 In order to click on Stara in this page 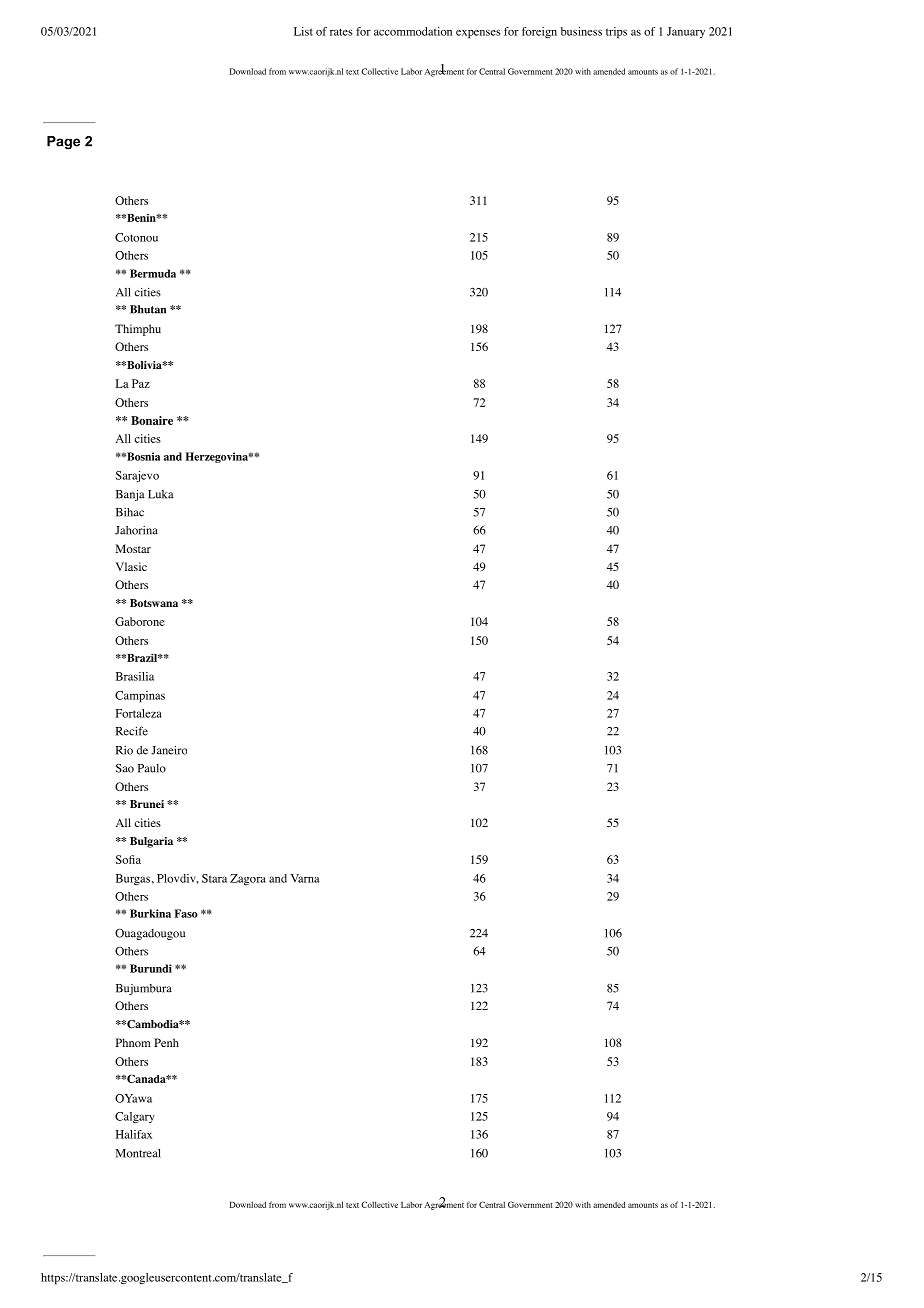, I will do `click(214, 878)`.
